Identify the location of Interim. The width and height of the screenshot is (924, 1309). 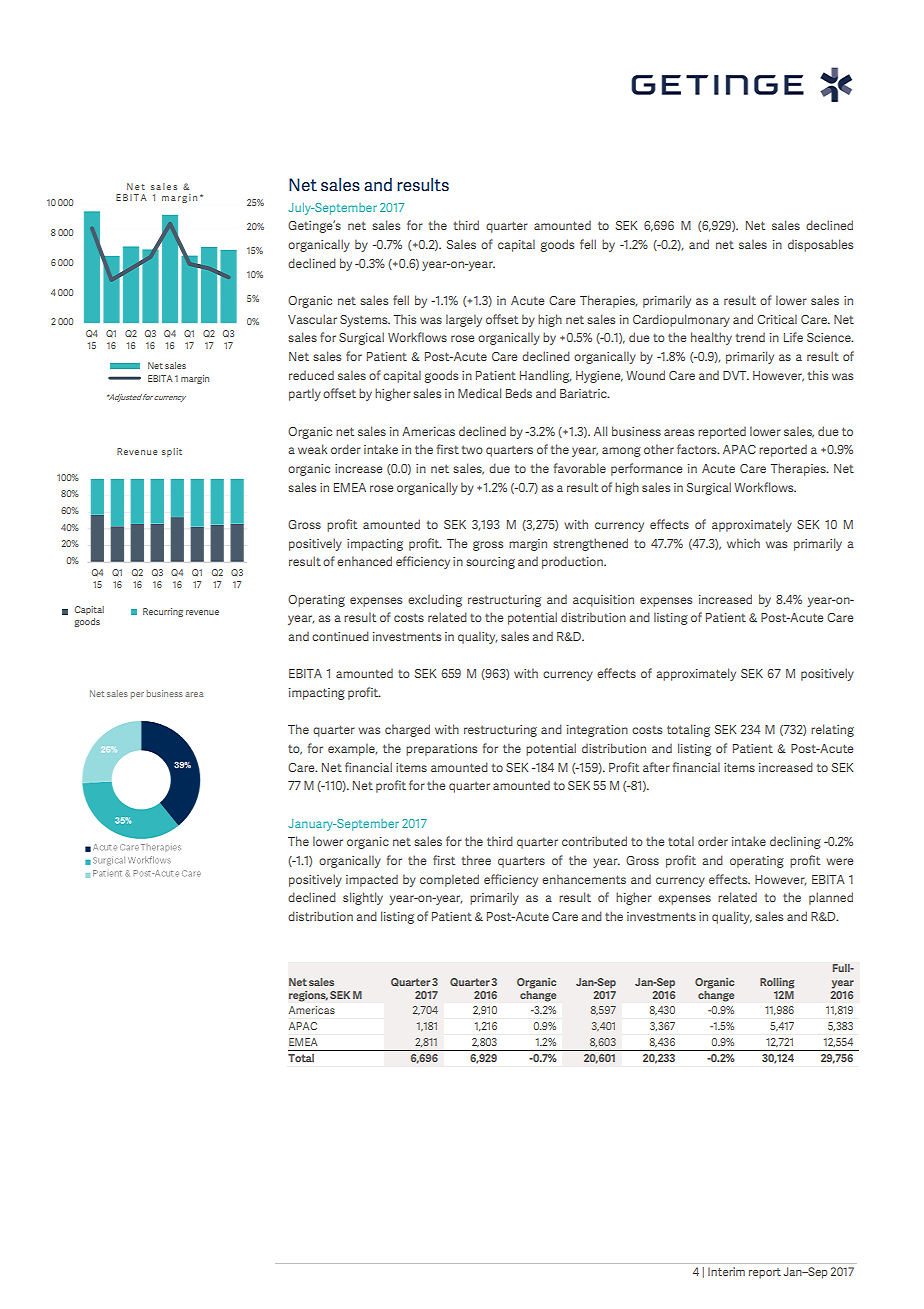
(726, 1271).
